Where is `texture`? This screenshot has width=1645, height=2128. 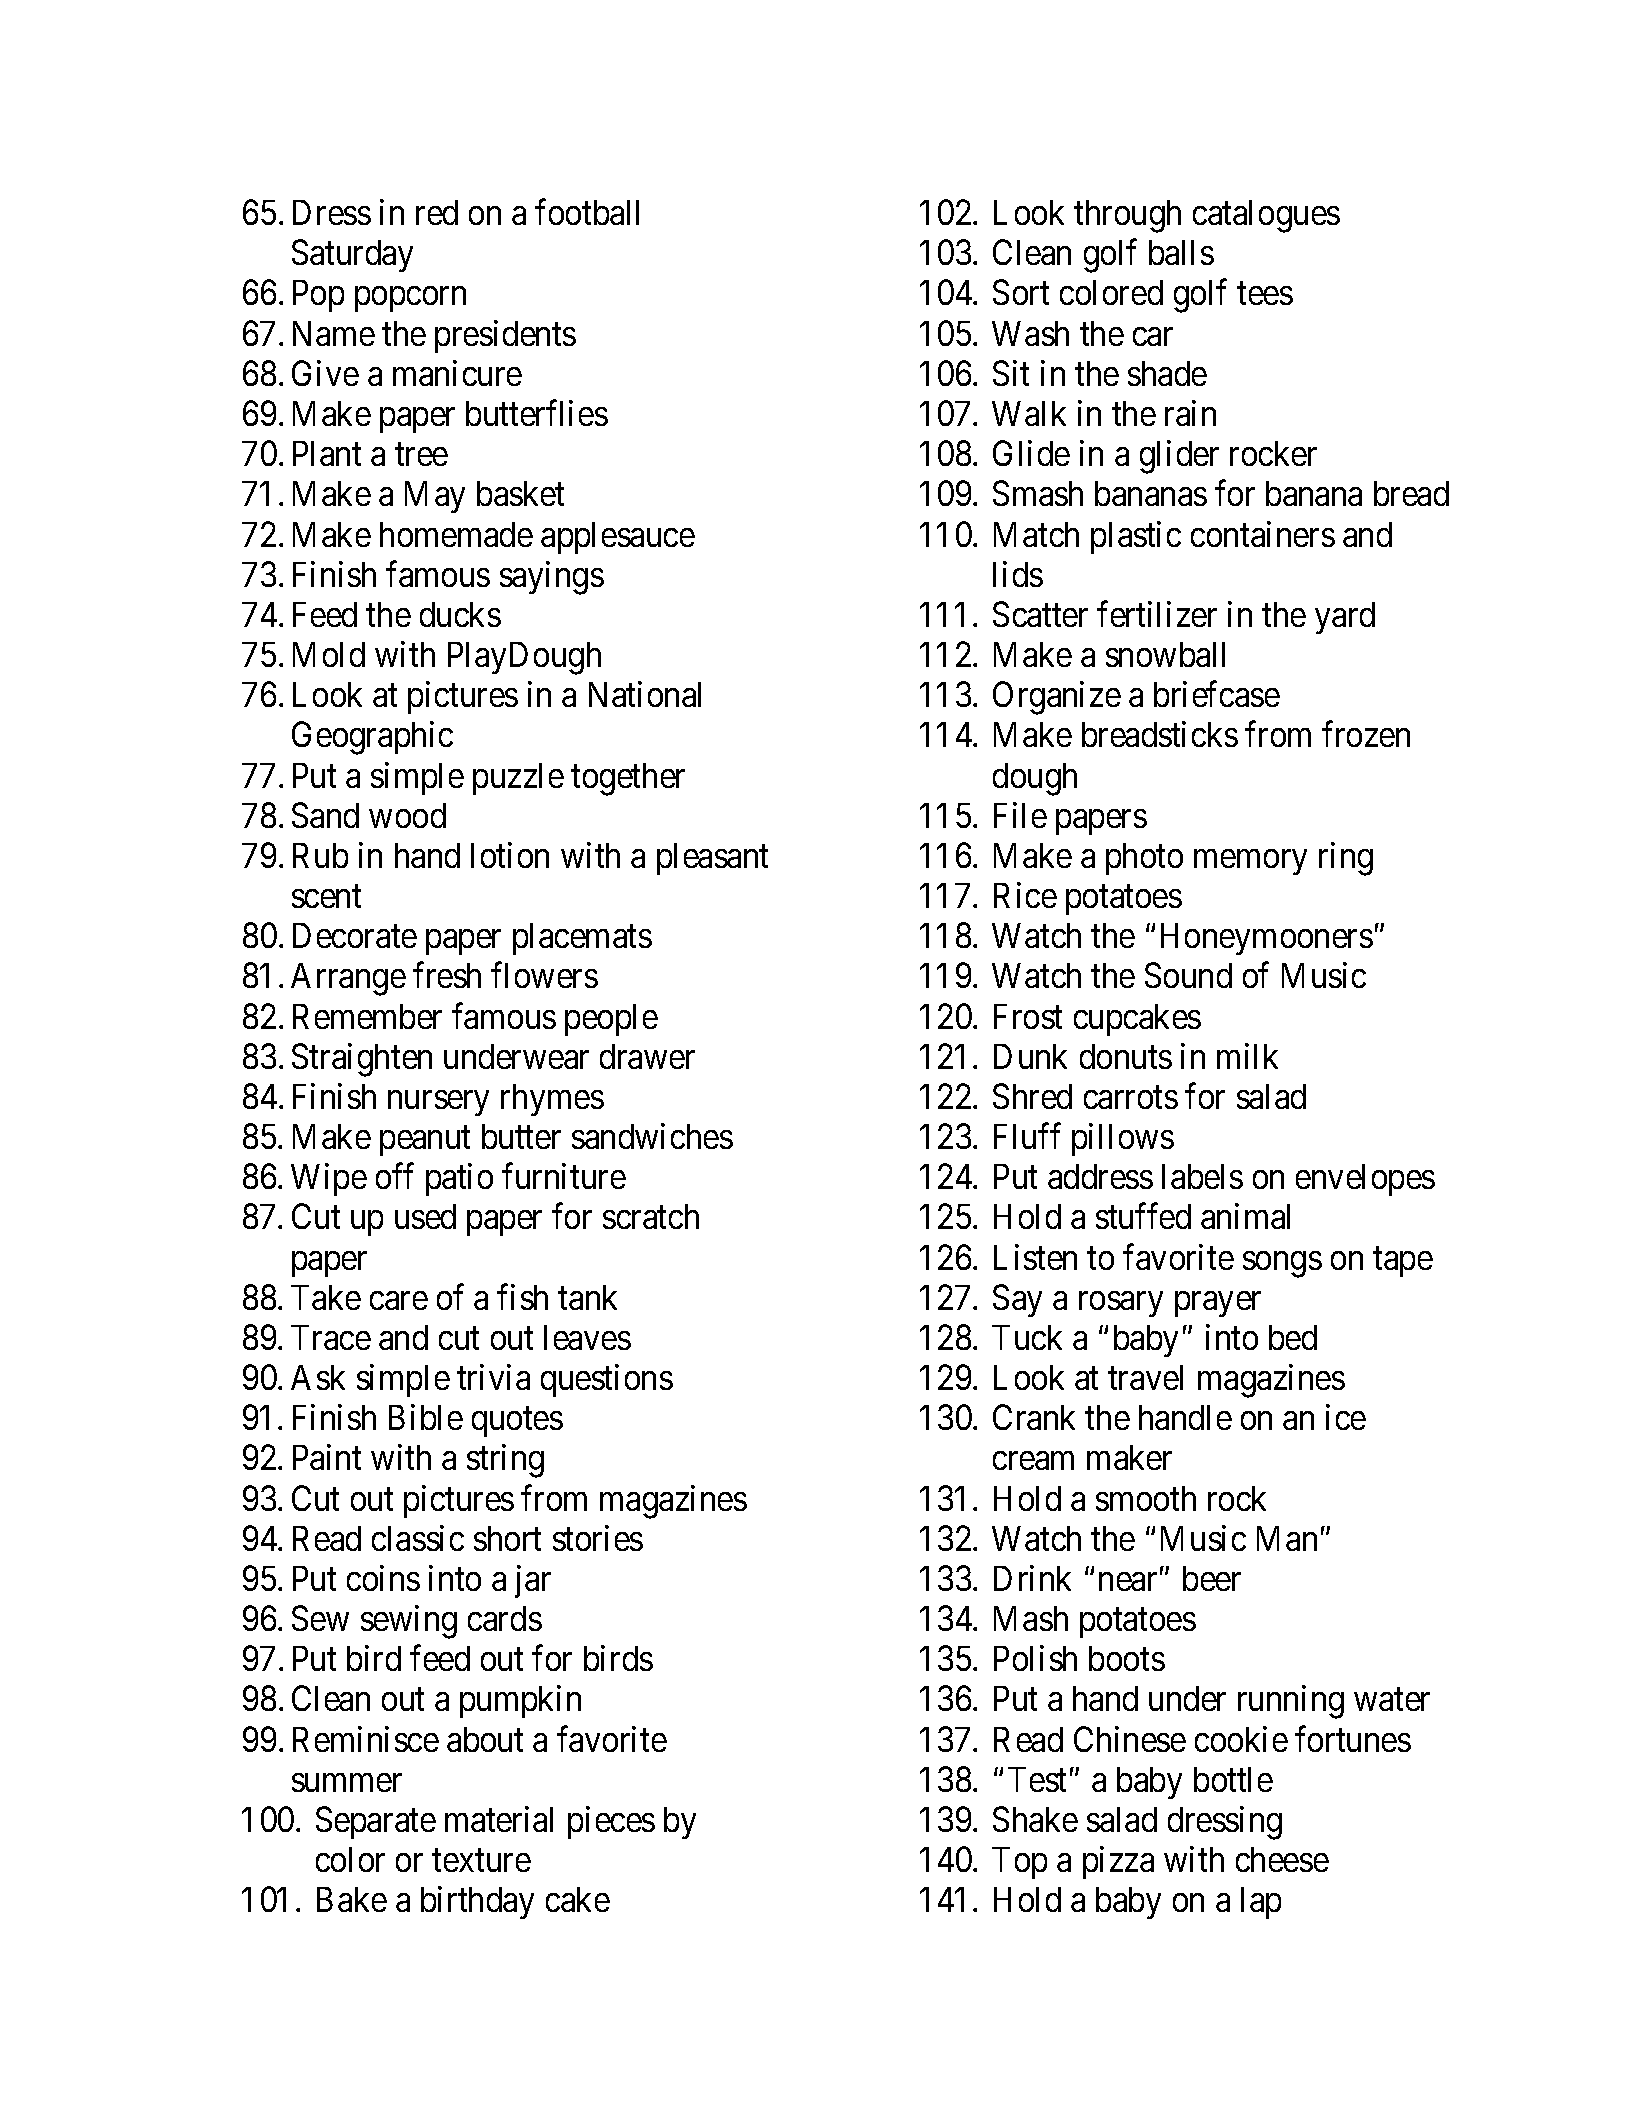
texture is located at coordinates (481, 1861).
